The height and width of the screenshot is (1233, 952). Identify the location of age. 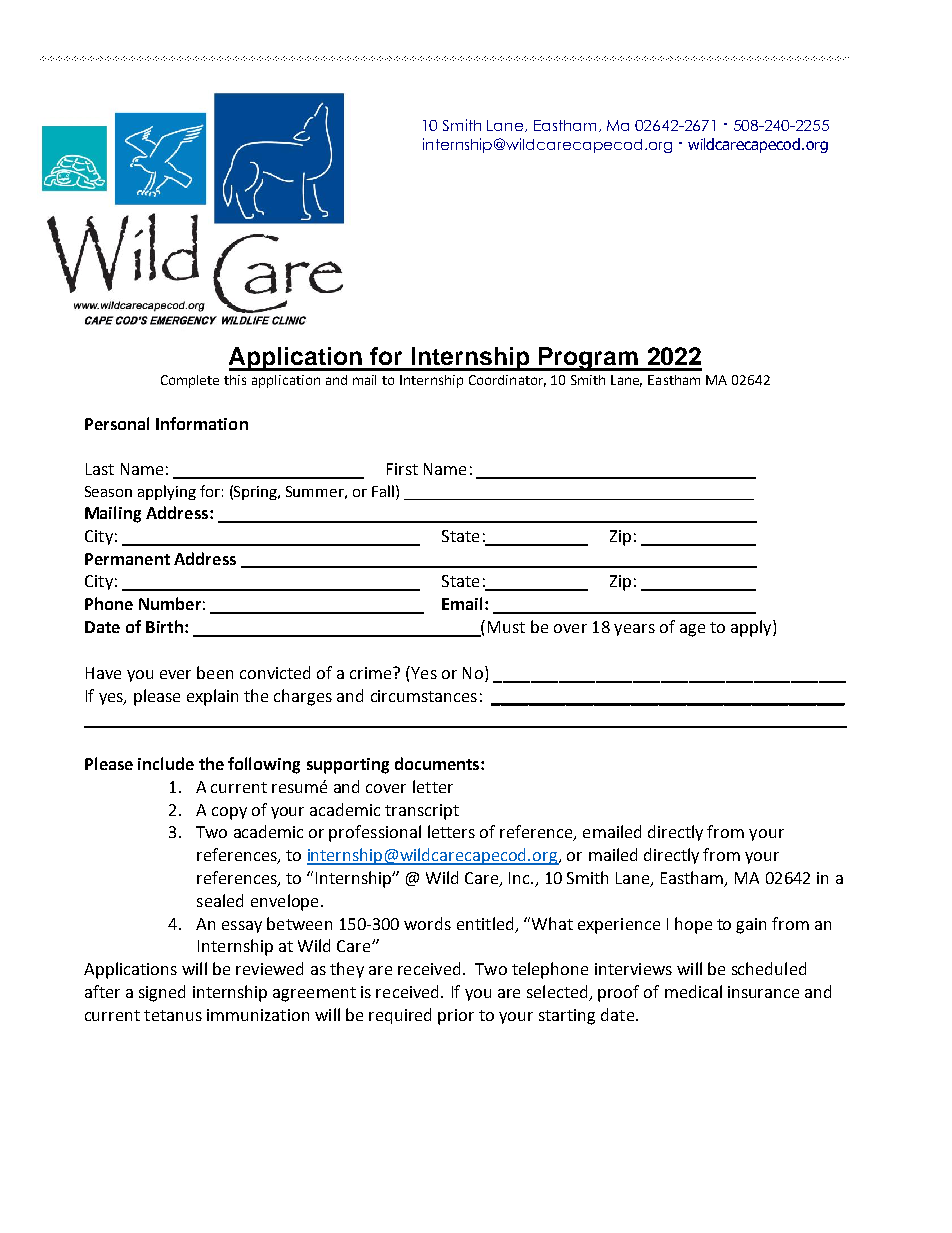
(692, 630).
